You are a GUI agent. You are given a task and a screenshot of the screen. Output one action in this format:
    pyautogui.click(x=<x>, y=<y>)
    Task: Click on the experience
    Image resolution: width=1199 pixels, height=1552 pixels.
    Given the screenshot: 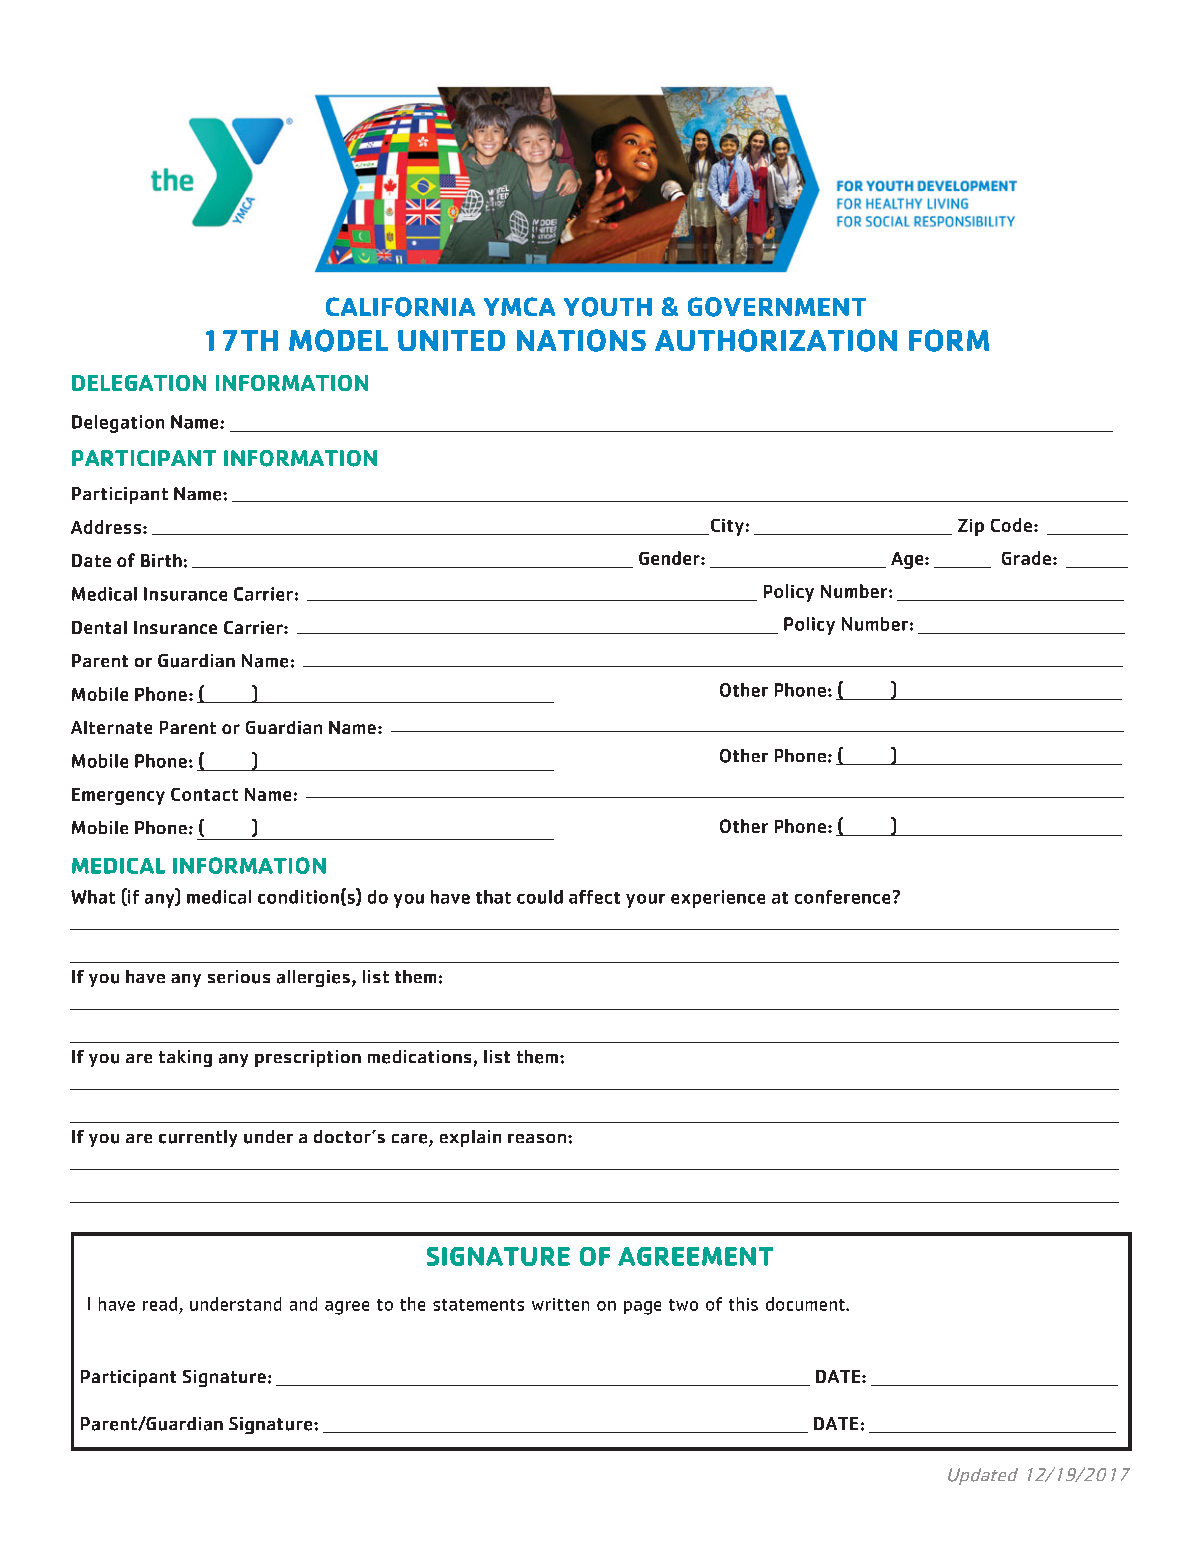 What is the action you would take?
    pyautogui.click(x=718, y=899)
